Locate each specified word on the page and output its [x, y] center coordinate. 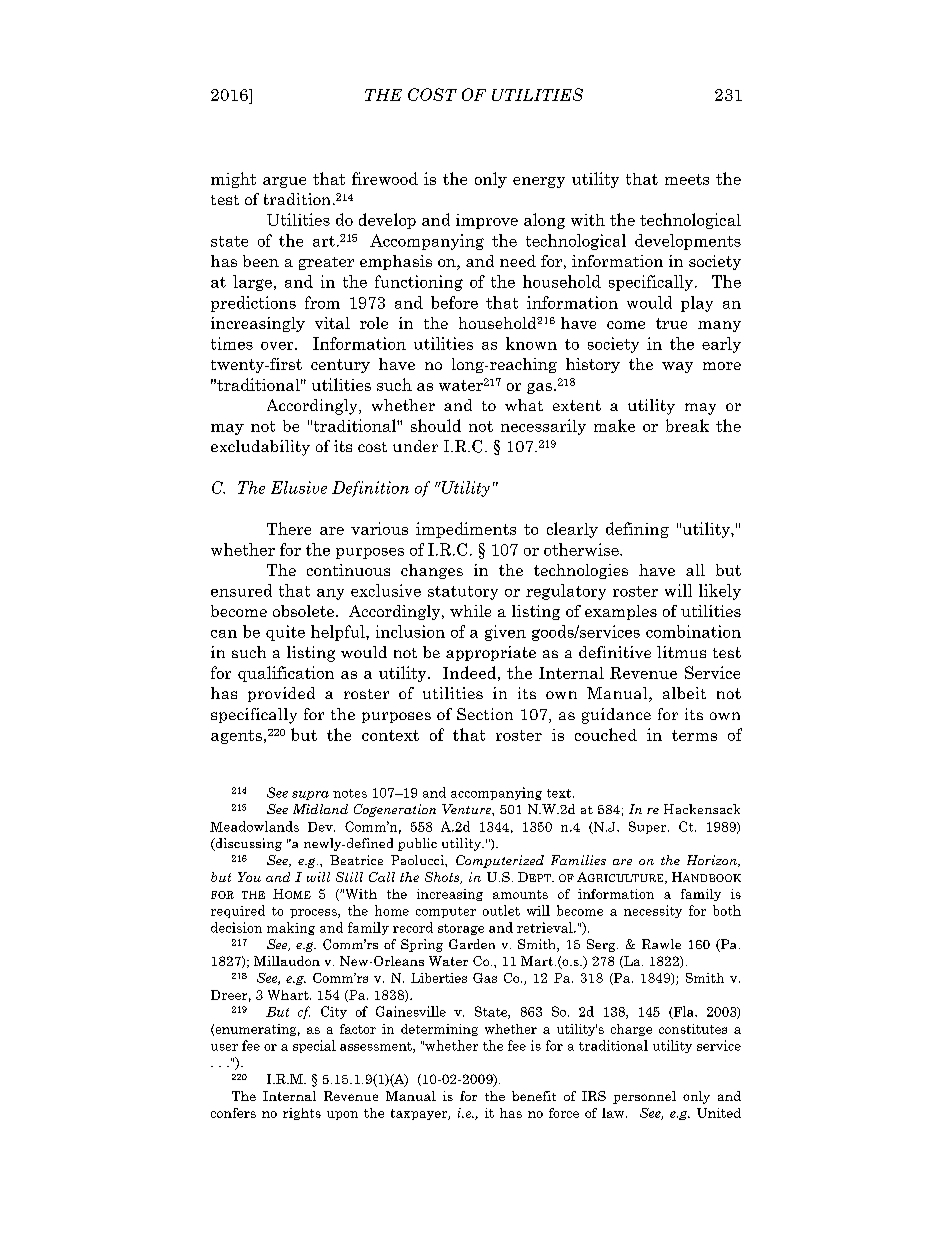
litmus [681, 652]
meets [687, 179]
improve [487, 221]
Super [649, 827]
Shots [443, 878]
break [687, 425]
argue [284, 182]
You [249, 877]
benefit [534, 1096]
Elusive [299, 487]
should [436, 425]
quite [285, 633]
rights [302, 1114]
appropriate [491, 653]
